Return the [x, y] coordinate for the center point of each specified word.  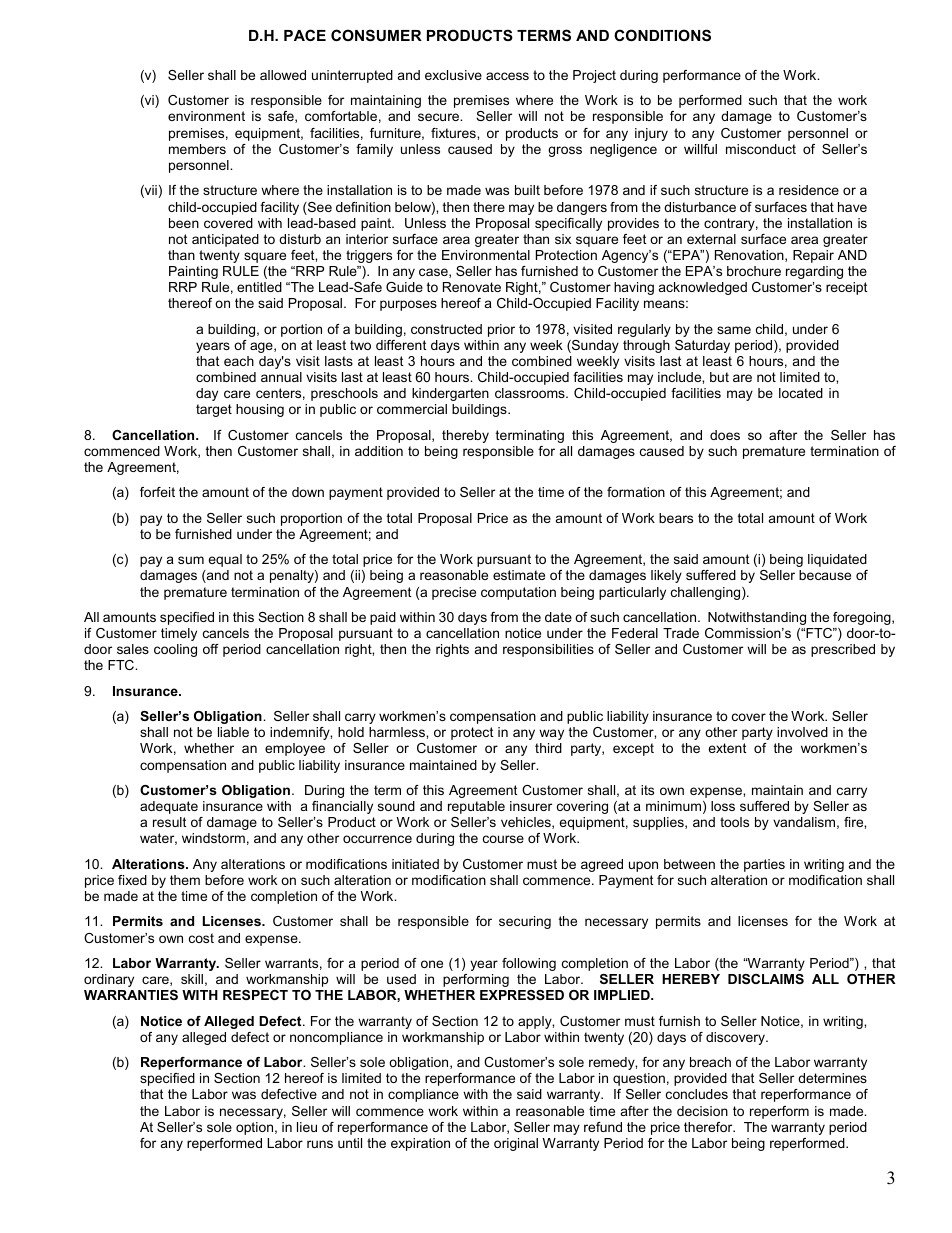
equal [225, 560]
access [507, 76]
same [734, 330]
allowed [283, 75]
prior [501, 330]
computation [518, 593]
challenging [707, 593]
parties [764, 865]
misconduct [761, 149]
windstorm [213, 838]
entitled [259, 287]
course [503, 839]
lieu [307, 1127]
